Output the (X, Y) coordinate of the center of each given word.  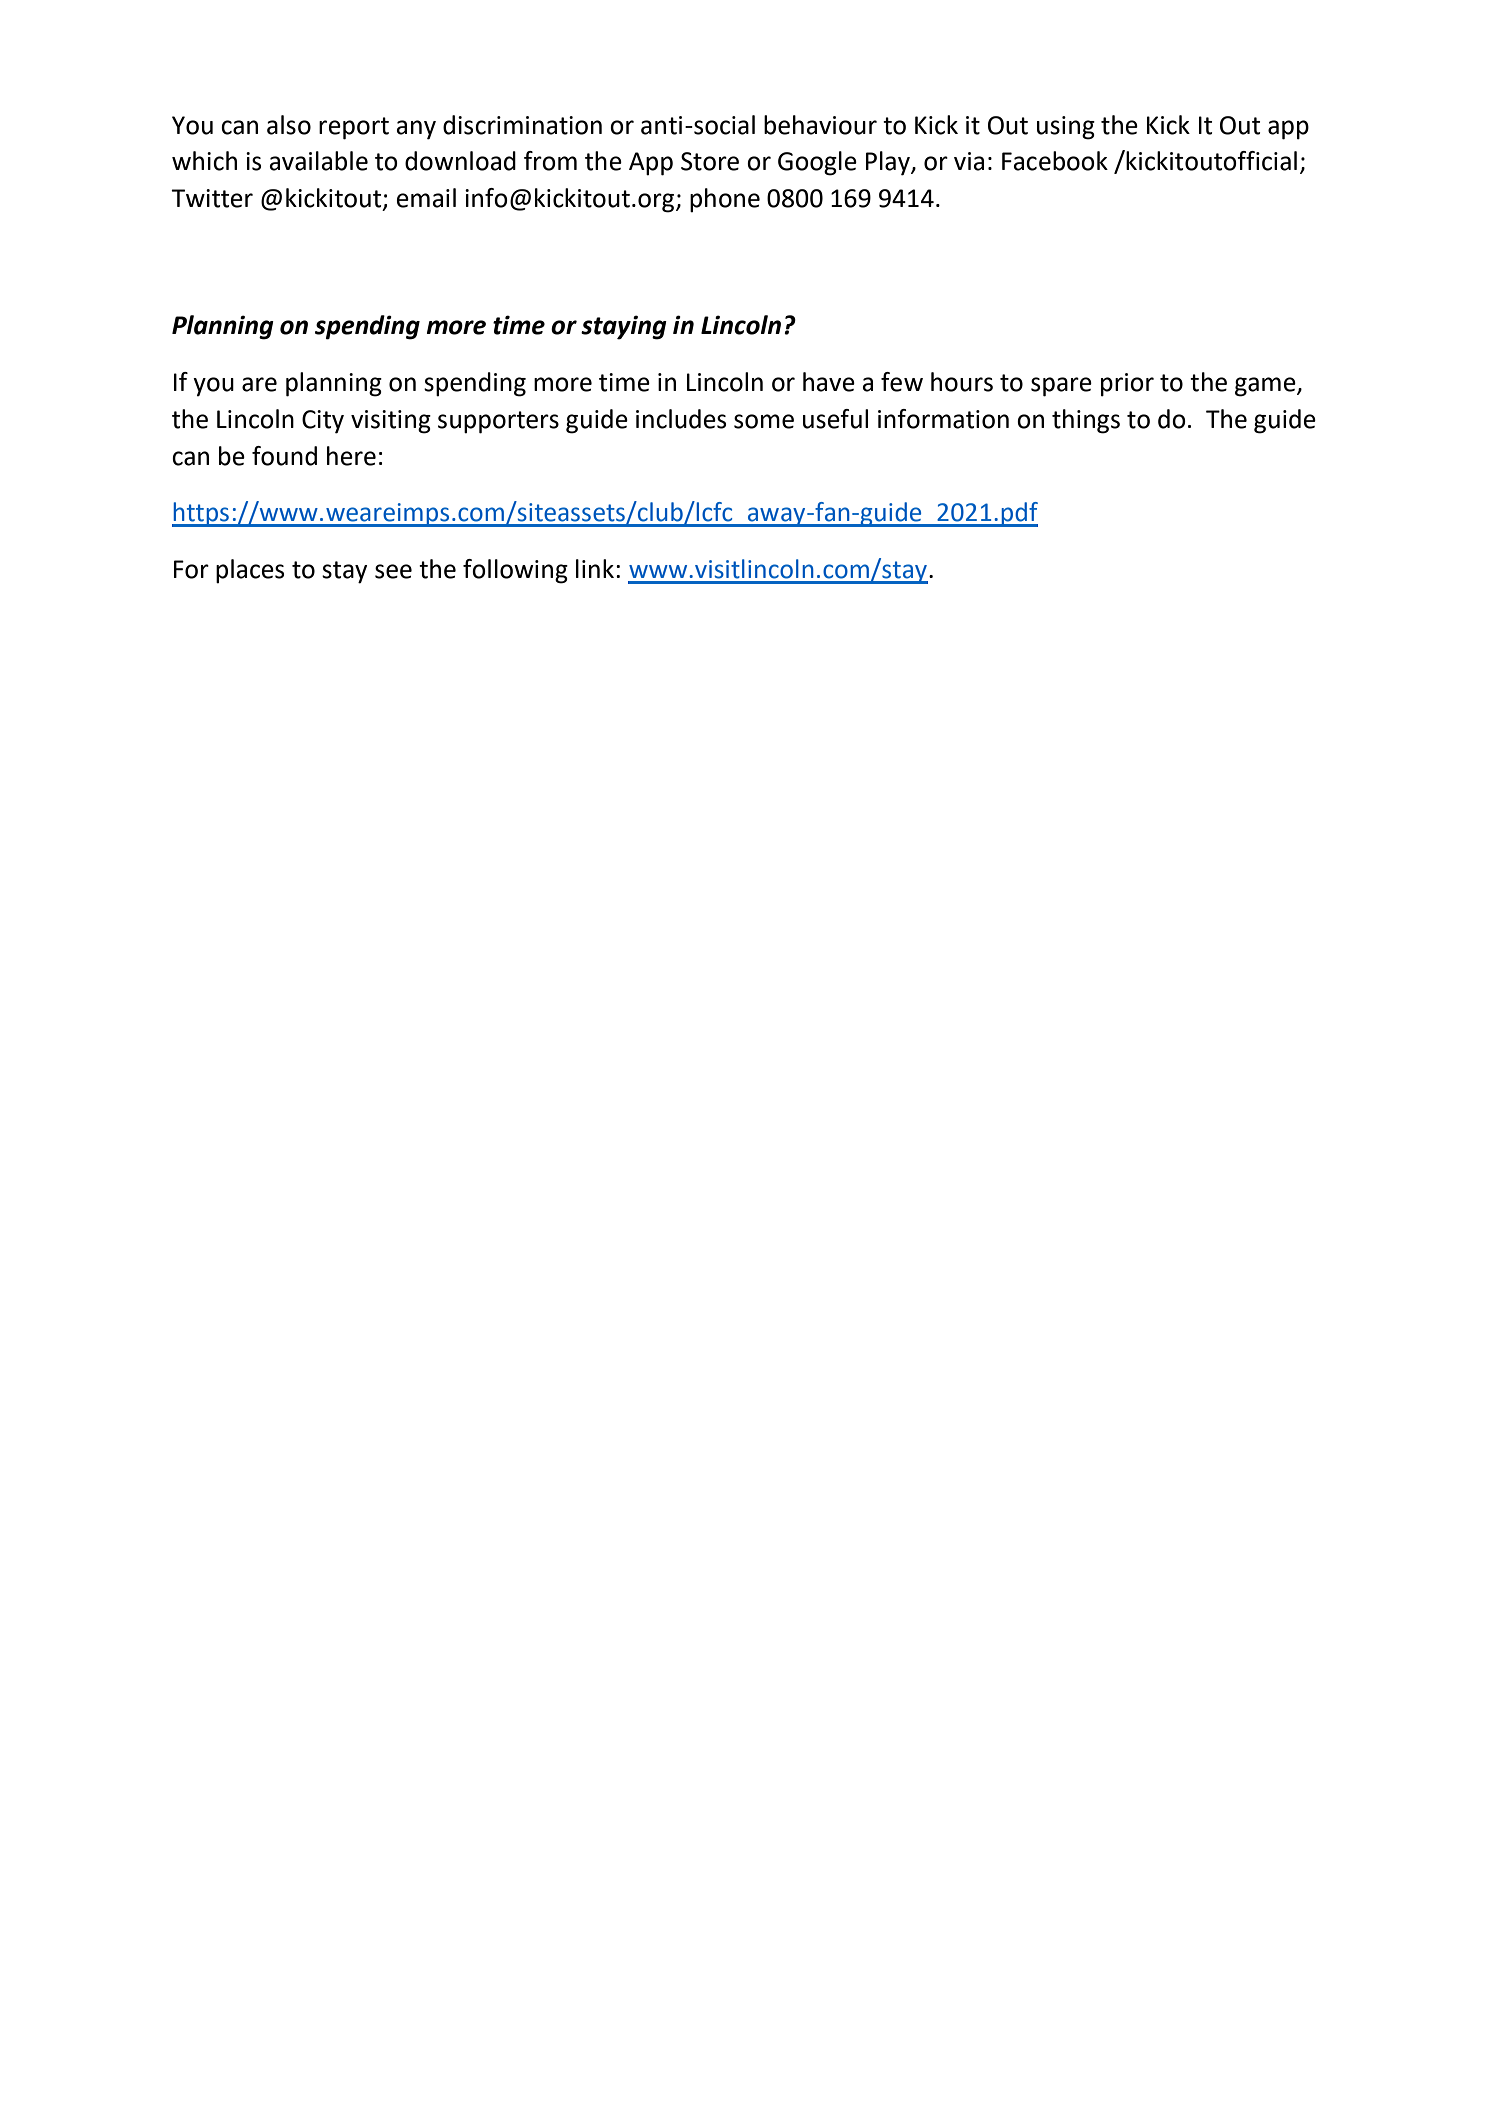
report (354, 128)
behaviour (820, 125)
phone (725, 200)
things (1086, 421)
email (426, 198)
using (1066, 128)
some (764, 421)
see (393, 571)
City (323, 422)
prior (1127, 385)
